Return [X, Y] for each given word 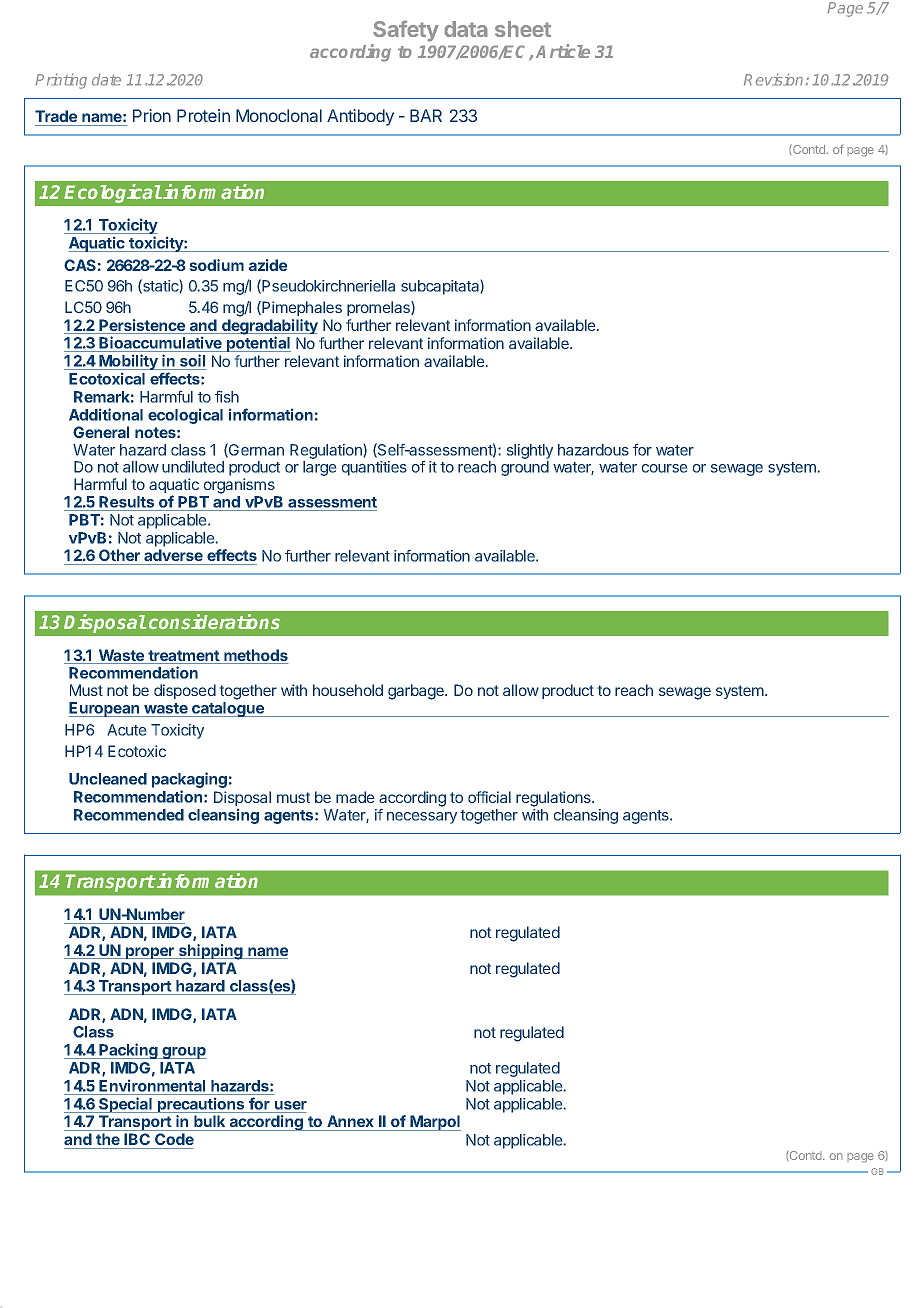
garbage [417, 692]
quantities [374, 468]
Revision [773, 79]
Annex [350, 1121]
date [106, 79]
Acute [127, 730]
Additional [106, 414]
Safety [405, 32]
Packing [128, 1051]
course [665, 468]
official [489, 797]
